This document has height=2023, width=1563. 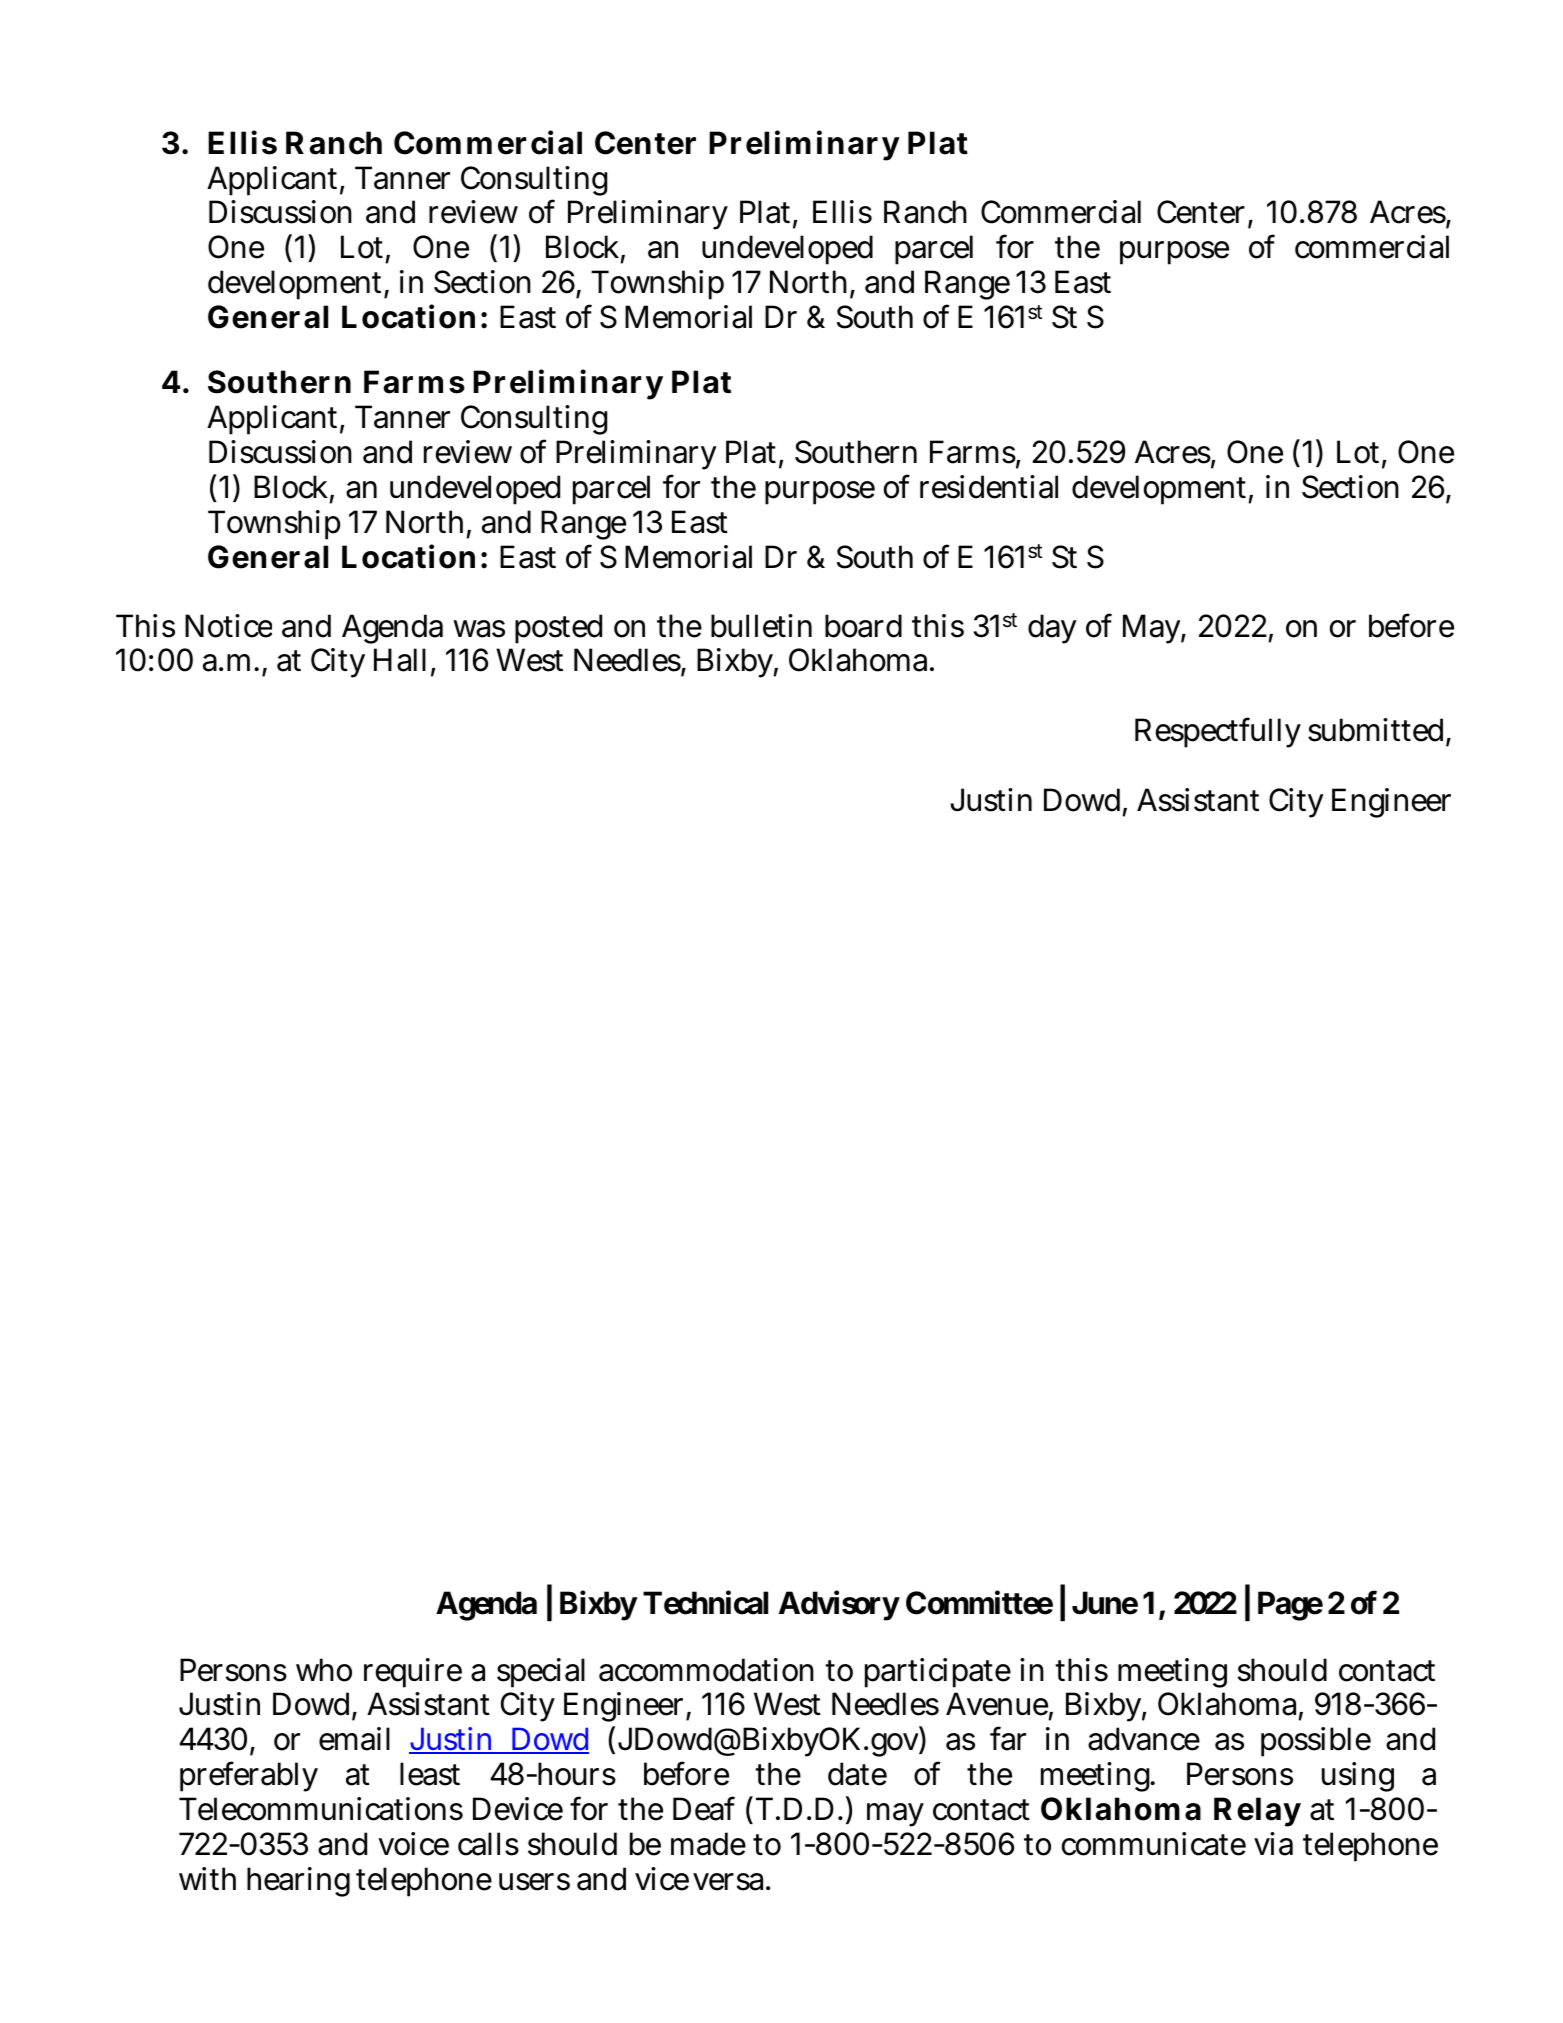 What do you see at coordinates (839, 1606) in the document?
I see `Advisory` at bounding box center [839, 1606].
